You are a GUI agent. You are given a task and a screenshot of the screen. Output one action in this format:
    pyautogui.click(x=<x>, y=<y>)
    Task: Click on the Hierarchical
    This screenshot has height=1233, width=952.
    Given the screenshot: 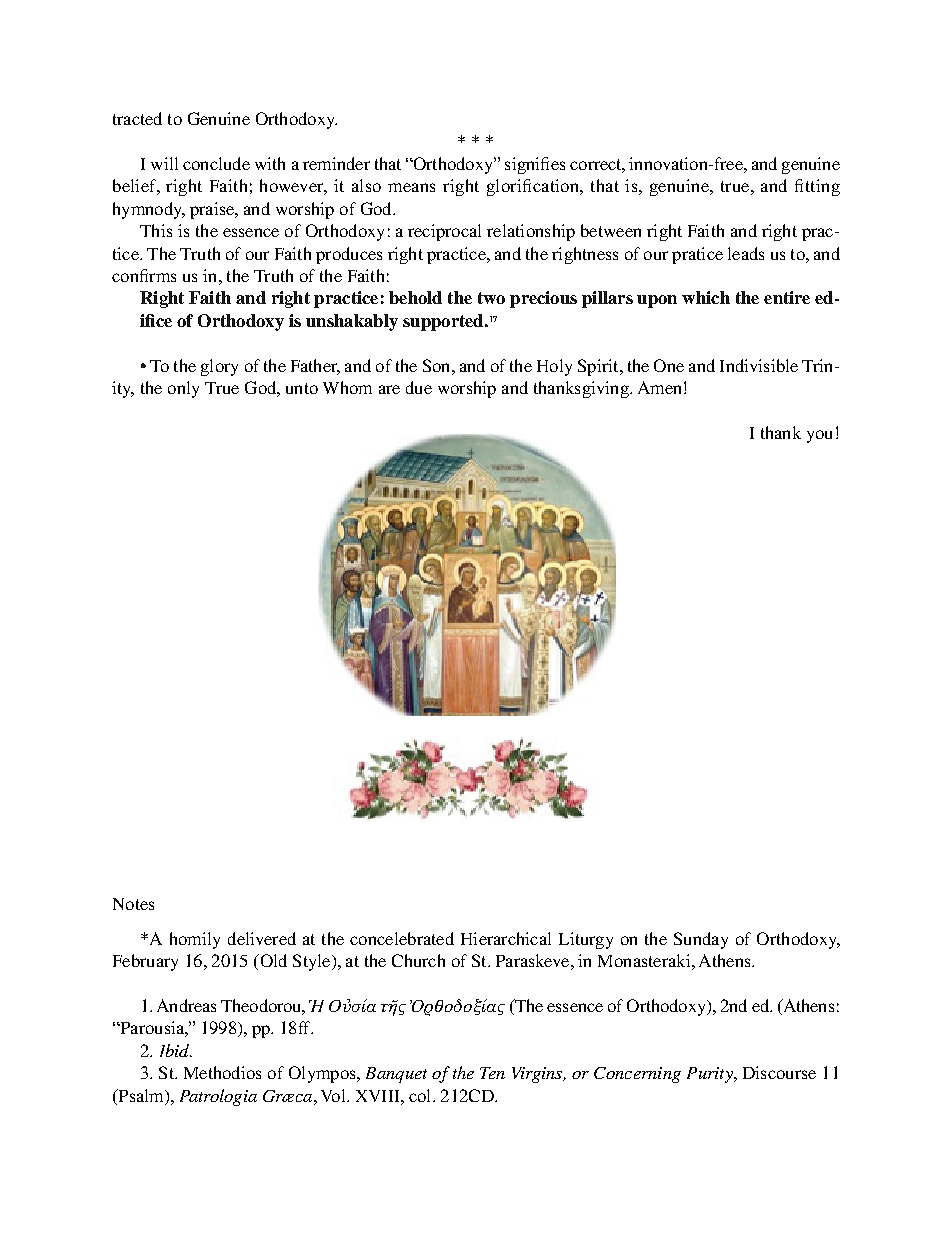 What is the action you would take?
    pyautogui.click(x=506, y=938)
